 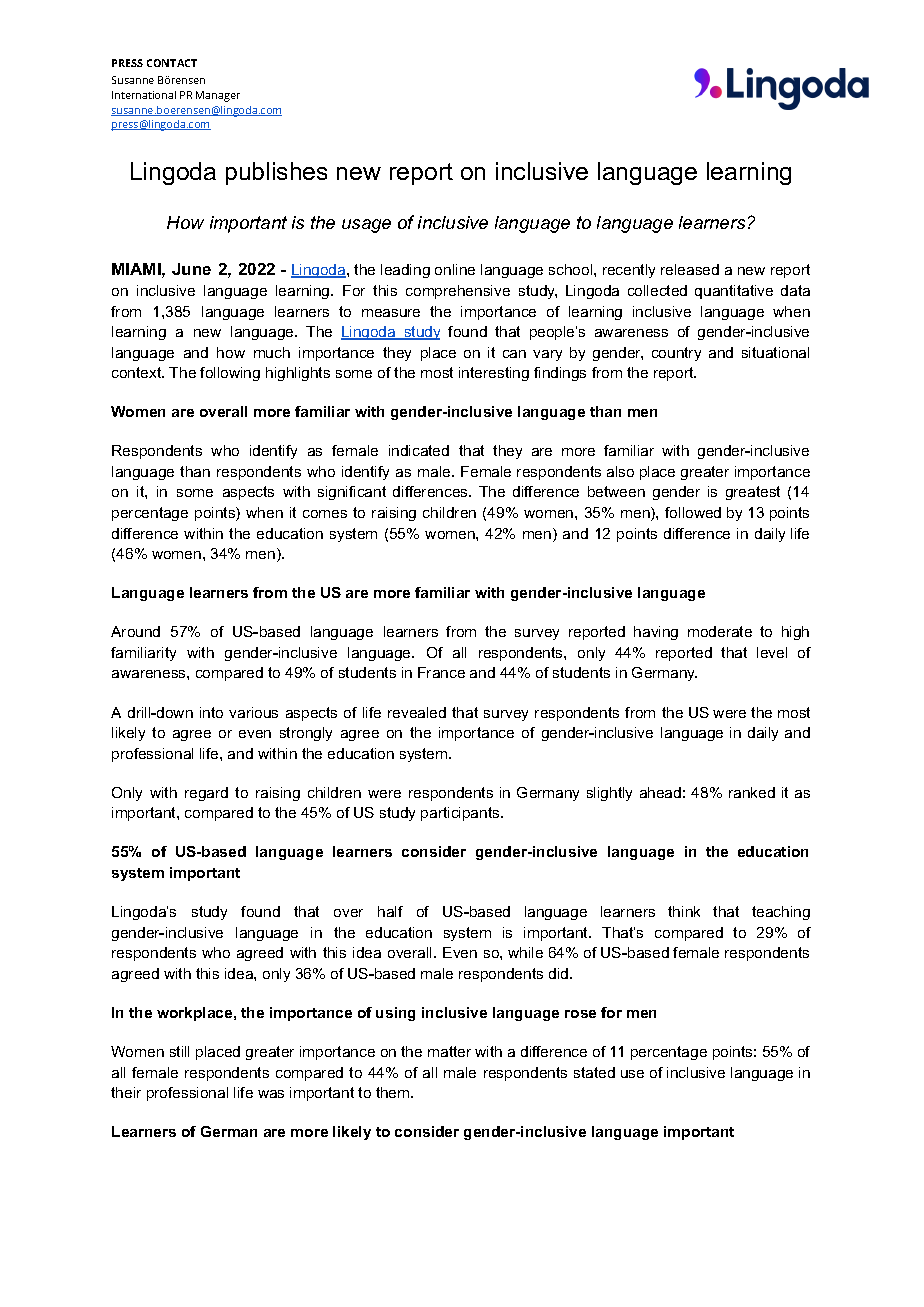 What do you see at coordinates (458, 292) in the screenshot?
I see `comprehensive` at bounding box center [458, 292].
